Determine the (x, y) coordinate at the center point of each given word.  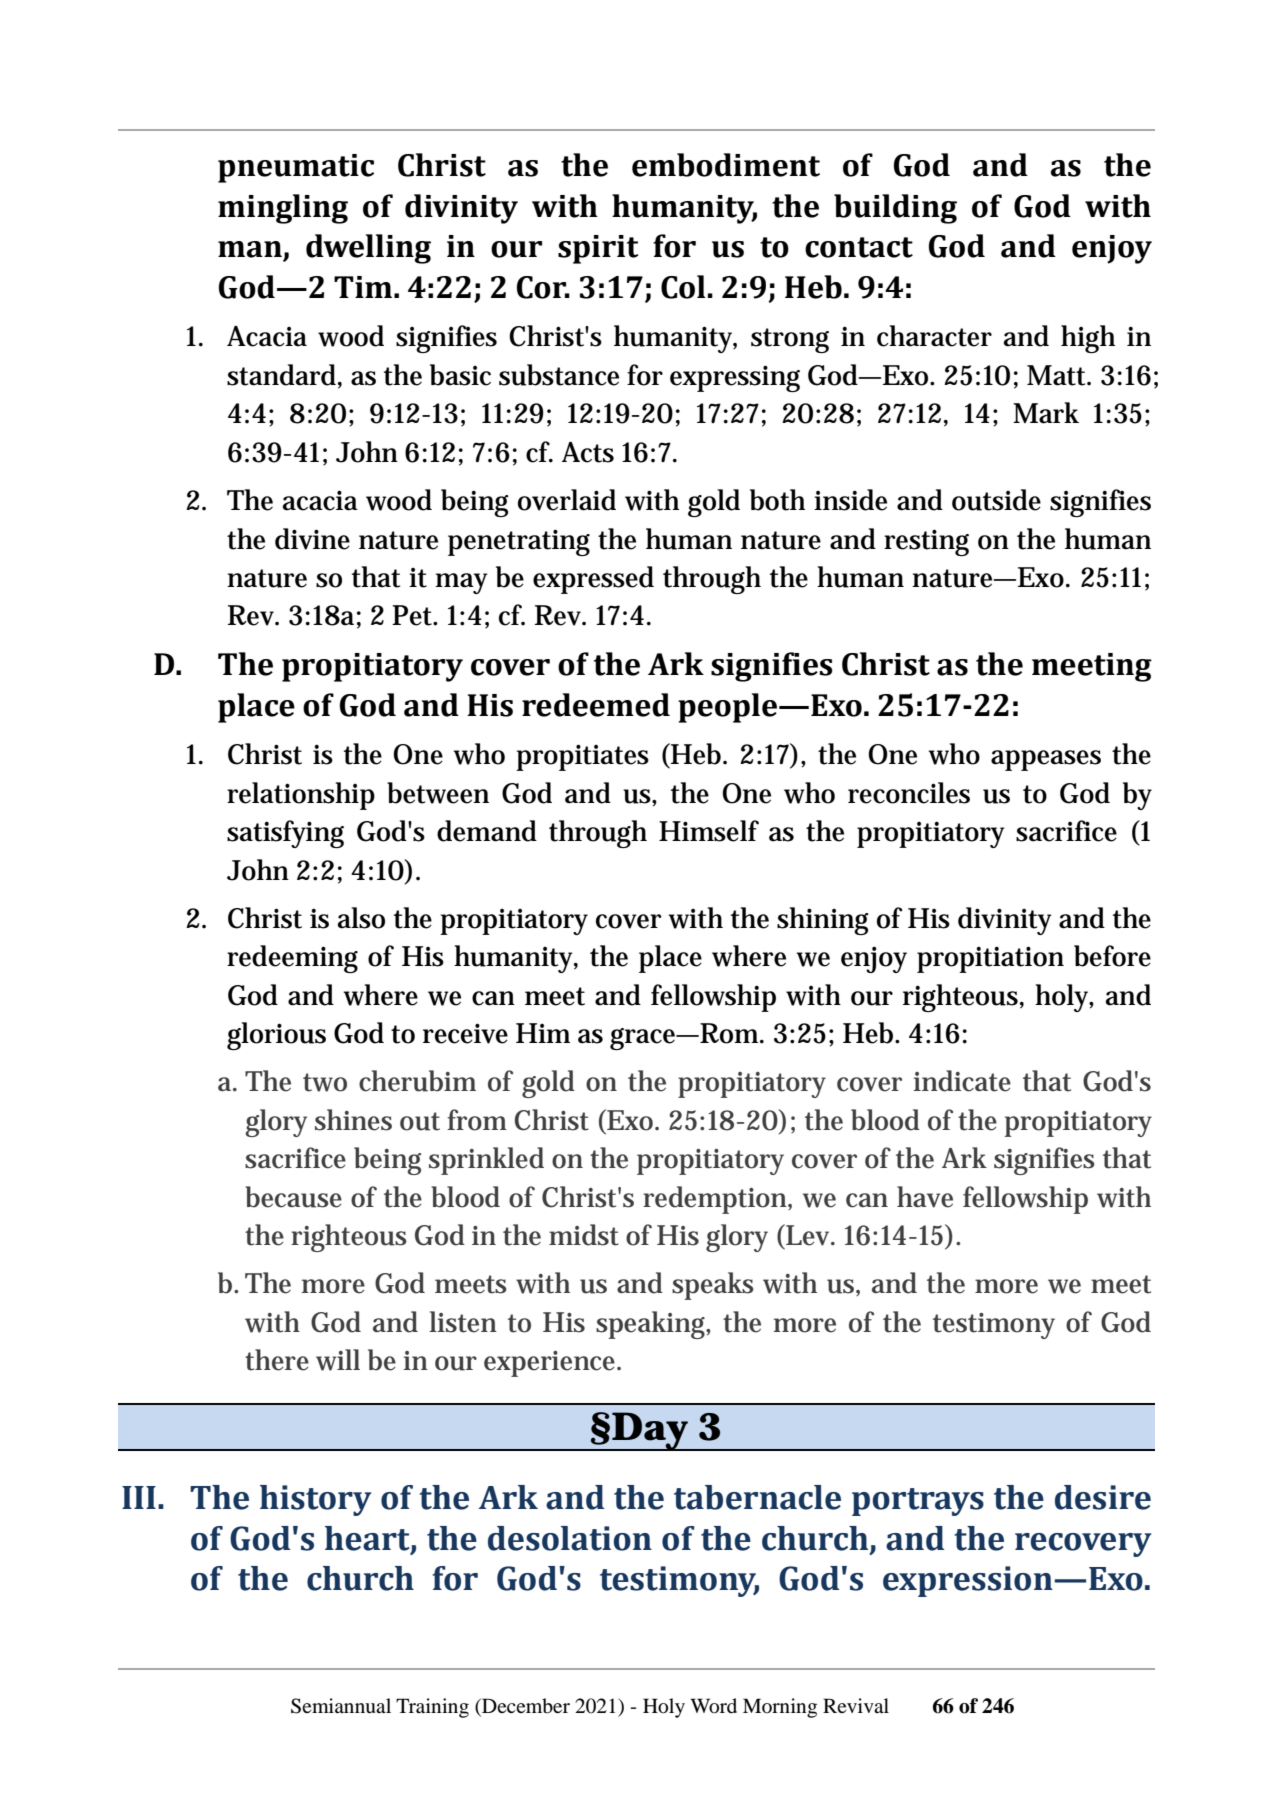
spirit (598, 249)
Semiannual (341, 1706)
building (895, 209)
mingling (283, 209)
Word (713, 1706)
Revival (856, 1705)
